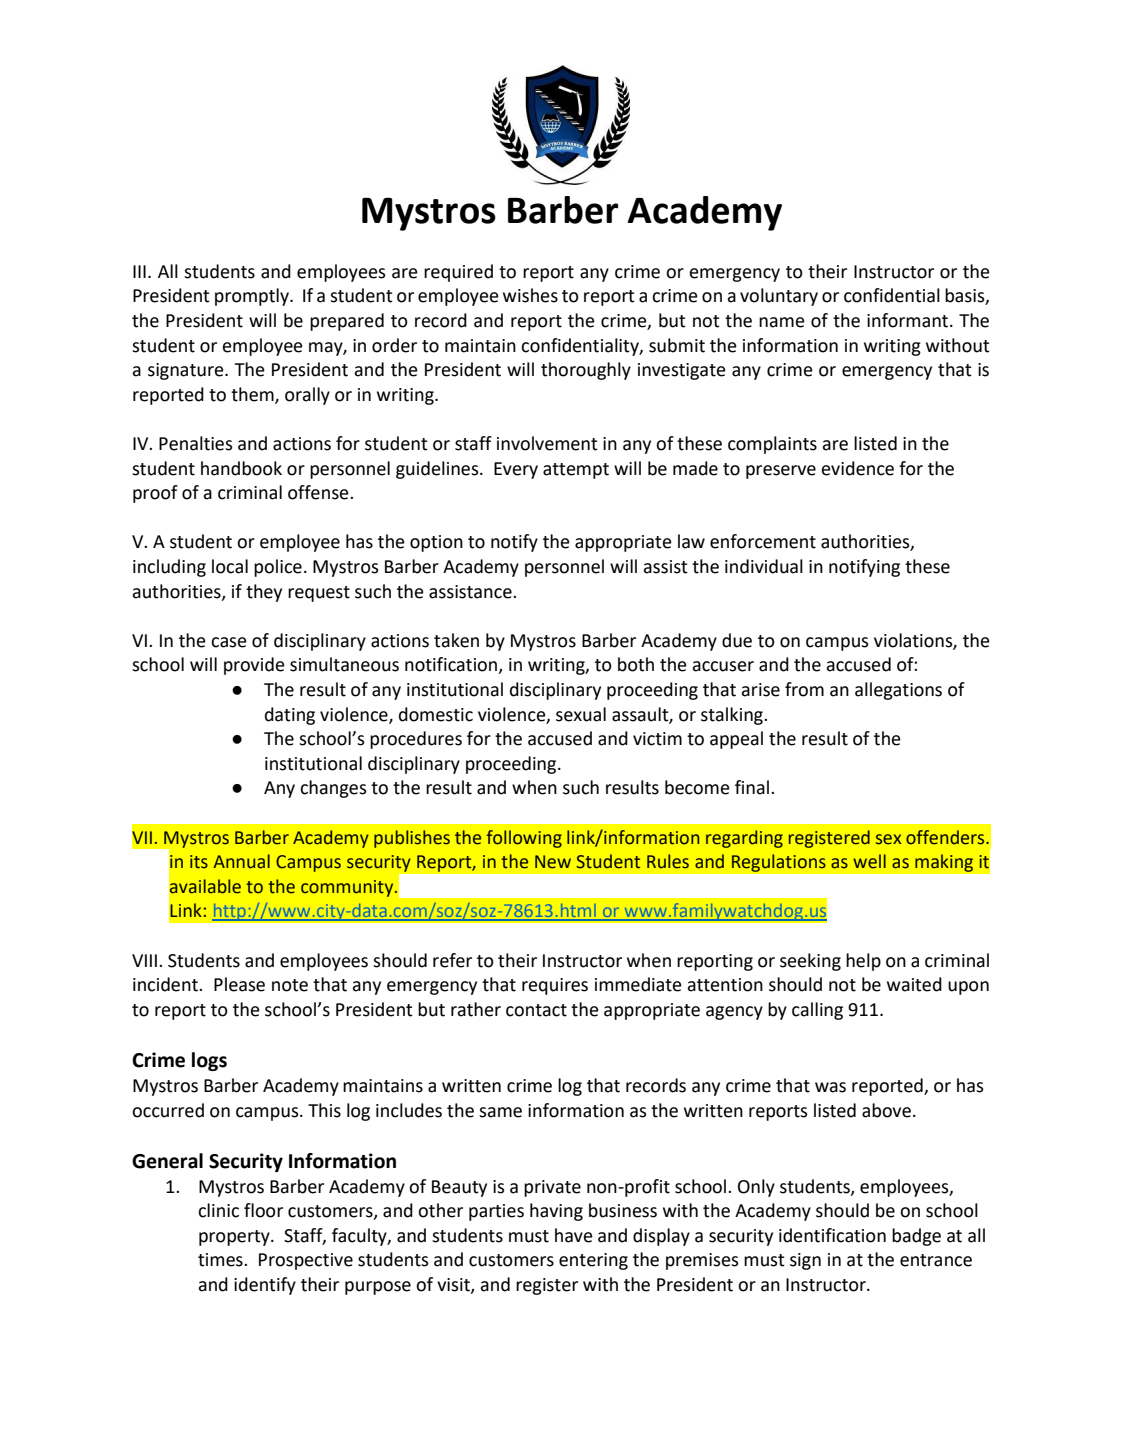  I want to click on promptly, so click(253, 297).
